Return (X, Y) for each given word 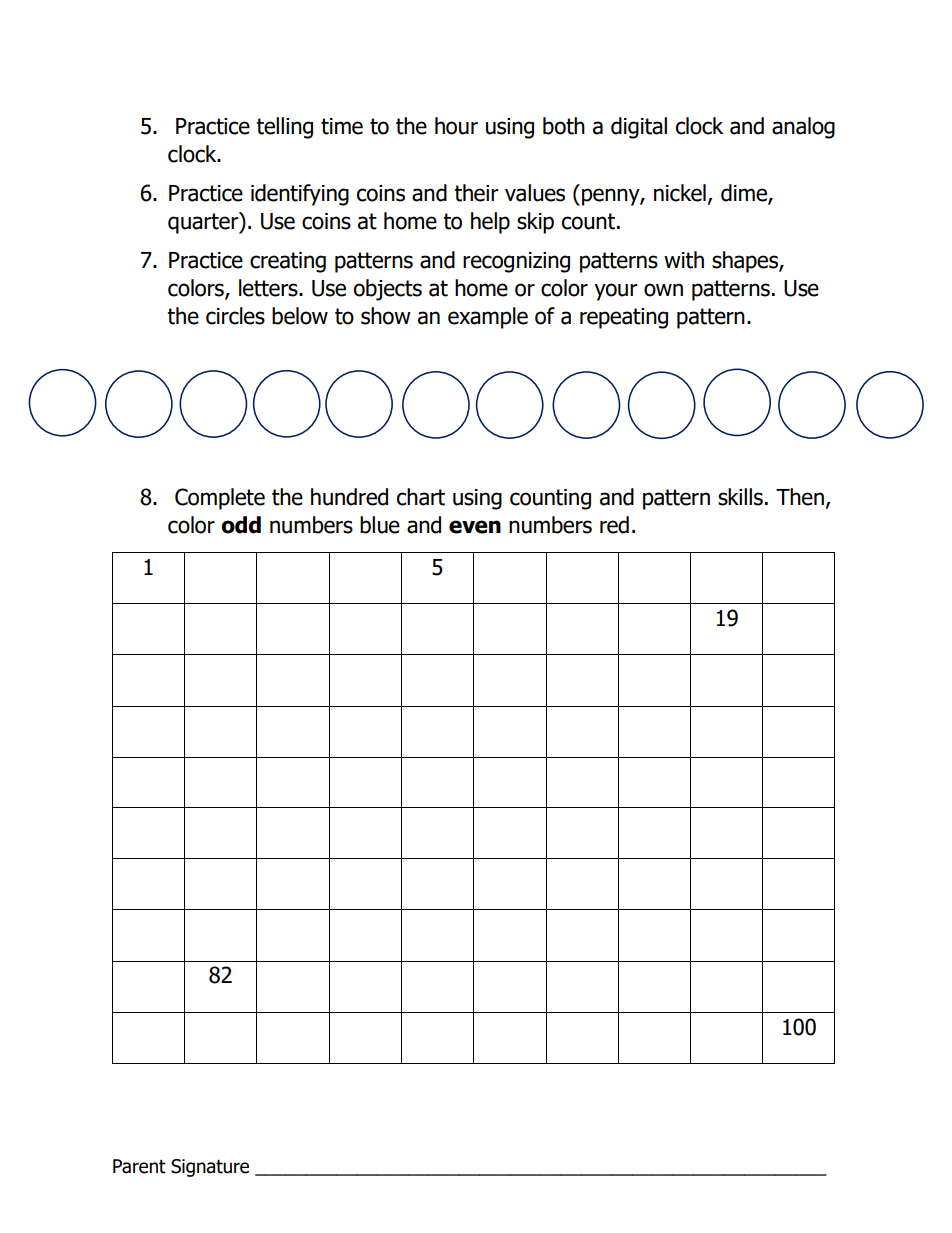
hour (456, 126)
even (475, 527)
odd (241, 525)
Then (800, 497)
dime (745, 194)
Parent (139, 1166)
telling (284, 128)
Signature (210, 1168)
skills (740, 497)
